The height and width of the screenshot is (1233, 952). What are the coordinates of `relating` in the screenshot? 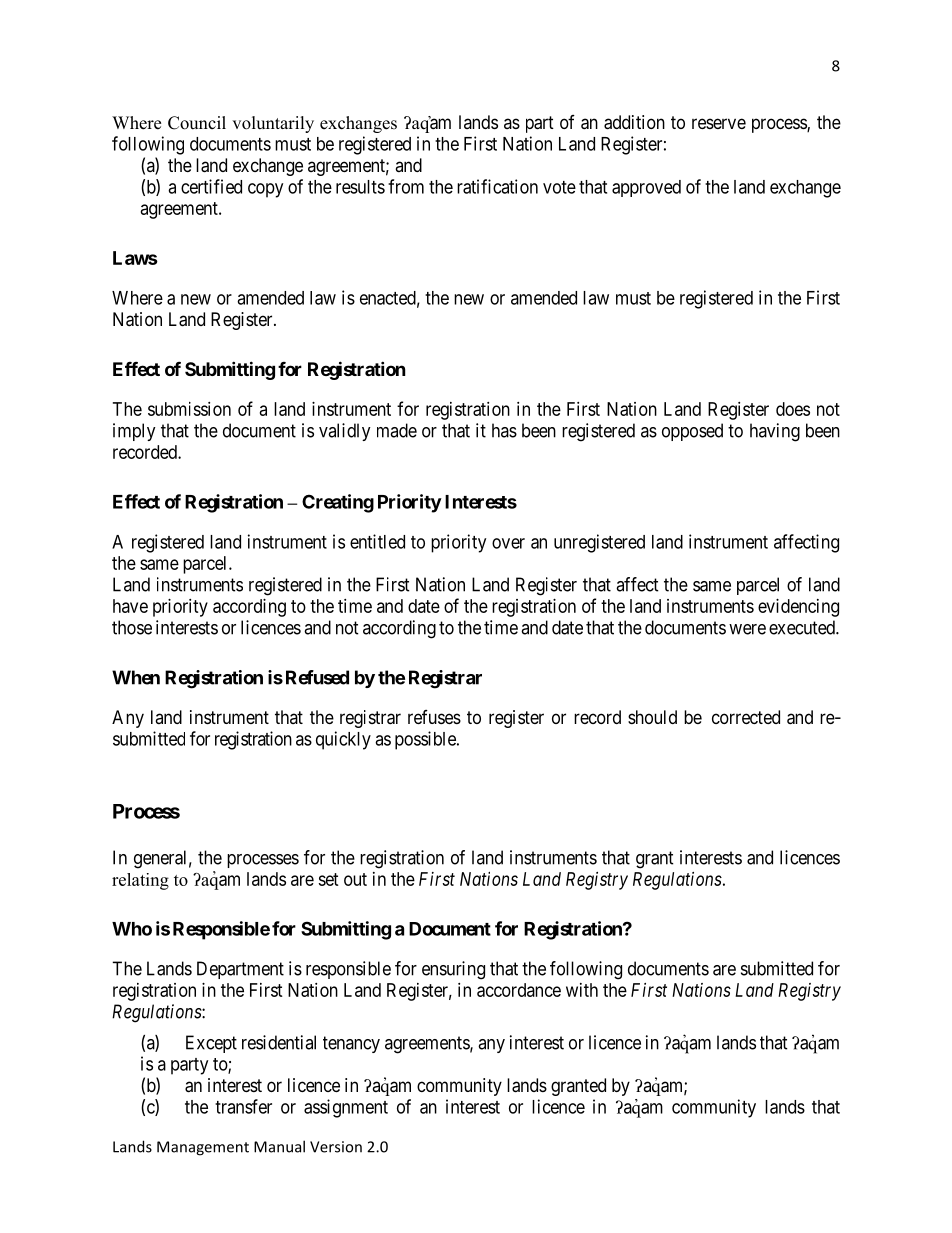 It's located at (140, 881).
